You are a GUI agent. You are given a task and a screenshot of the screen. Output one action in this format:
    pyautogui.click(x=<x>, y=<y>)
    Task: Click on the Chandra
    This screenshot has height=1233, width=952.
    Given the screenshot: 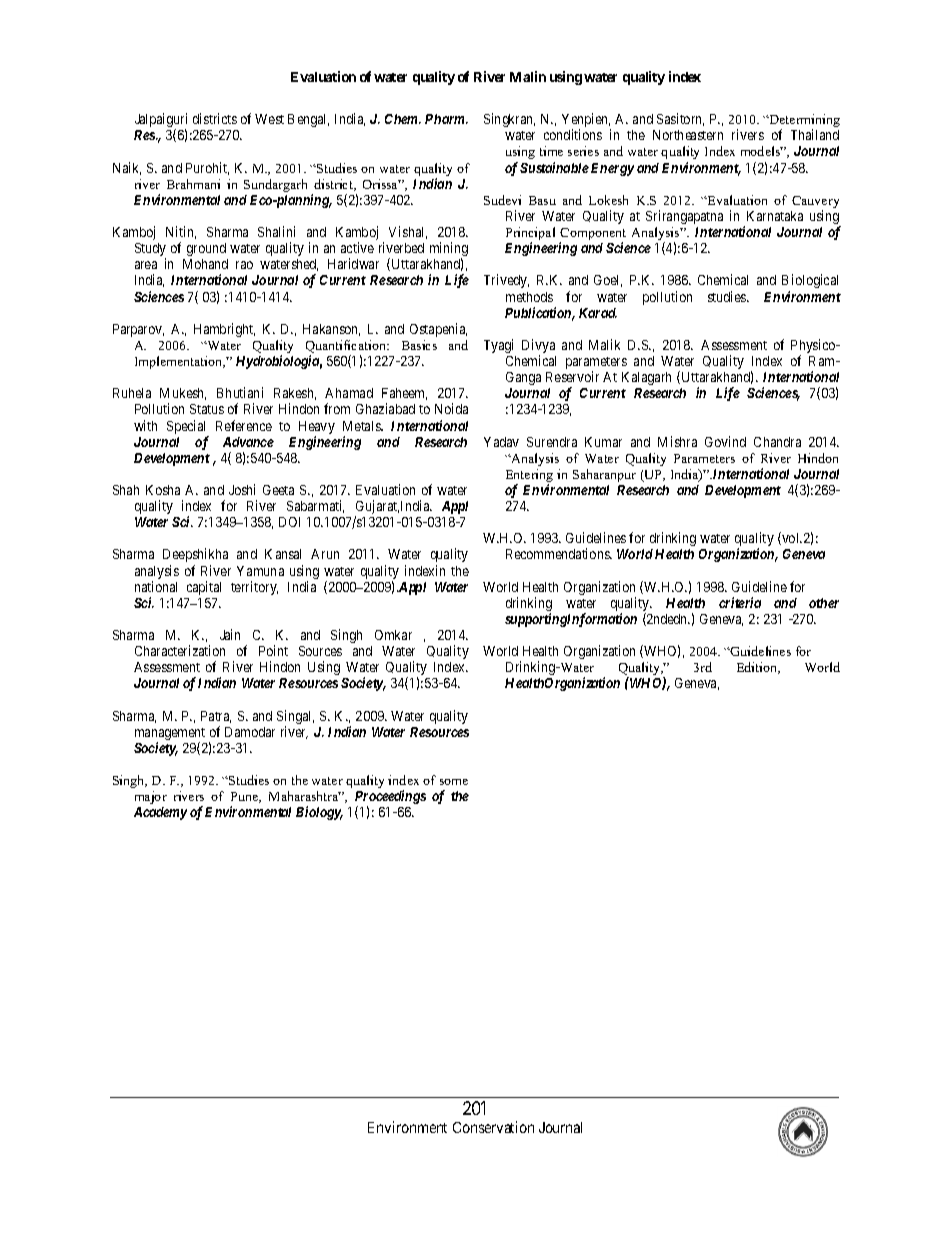 What is the action you would take?
    pyautogui.click(x=777, y=442)
